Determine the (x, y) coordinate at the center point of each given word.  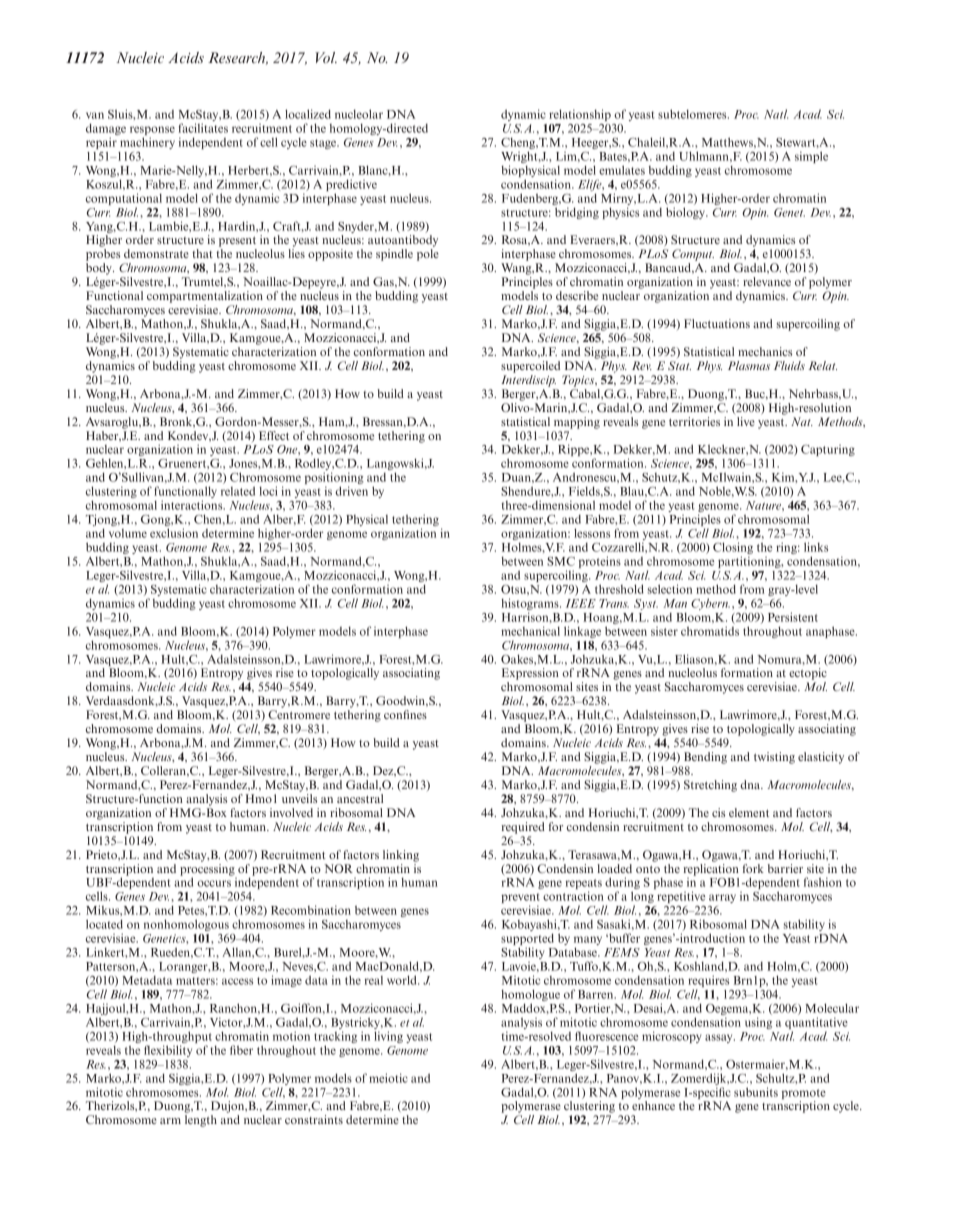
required (523, 828)
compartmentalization (205, 297)
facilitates (203, 128)
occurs (214, 883)
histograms (531, 604)
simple (811, 157)
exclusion (174, 533)
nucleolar (359, 114)
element (749, 812)
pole (428, 255)
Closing (733, 549)
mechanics (765, 351)
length (201, 1121)
